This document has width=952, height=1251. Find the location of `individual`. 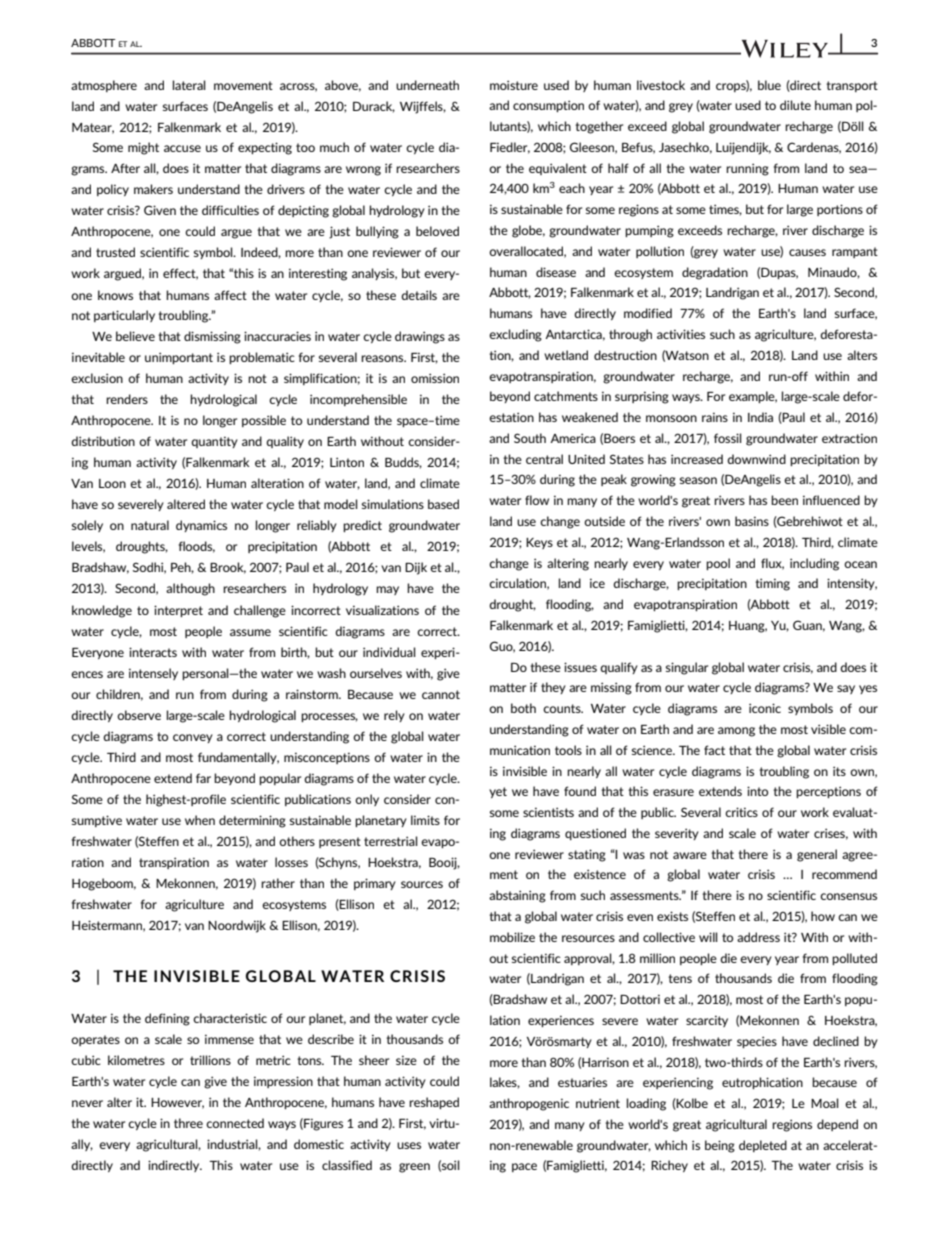

individual is located at coordinates (389, 652).
